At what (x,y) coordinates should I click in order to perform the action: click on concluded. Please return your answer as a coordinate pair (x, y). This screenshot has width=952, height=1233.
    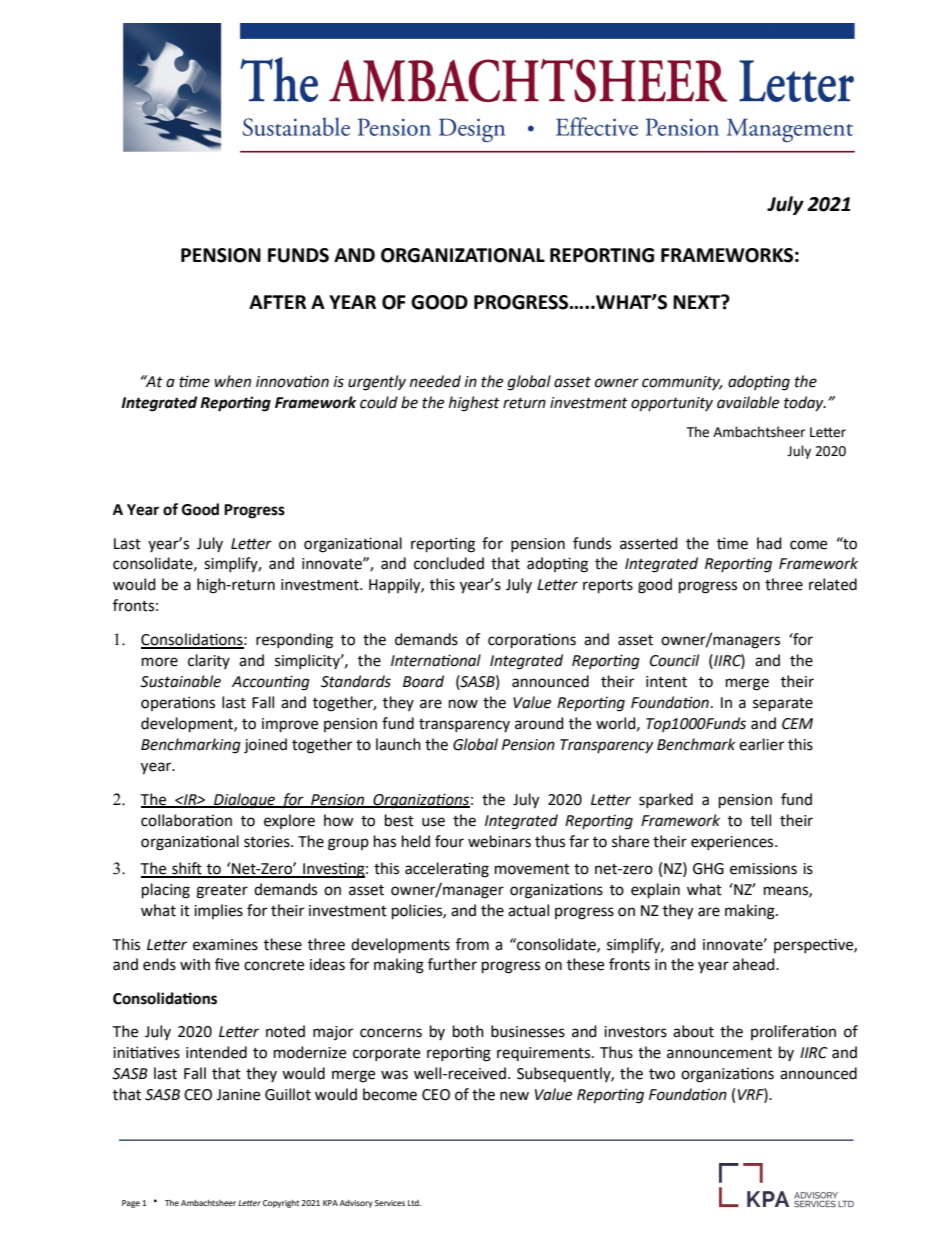
    Looking at the image, I should click on (449, 563).
